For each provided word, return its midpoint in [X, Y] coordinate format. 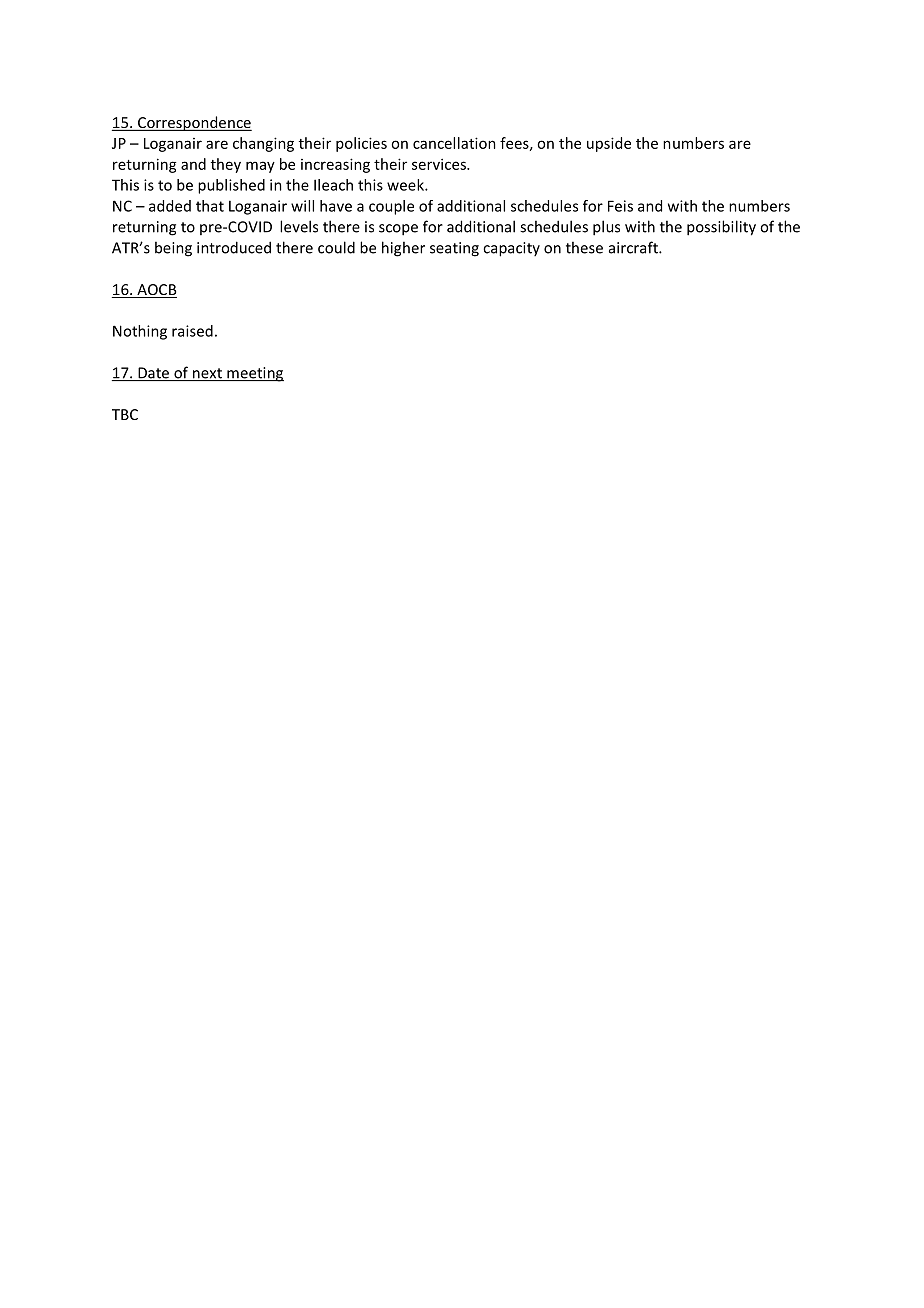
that [210, 206]
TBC [125, 414]
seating [454, 249]
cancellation [454, 143]
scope [398, 230]
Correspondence [193, 123]
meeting [254, 374]
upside [609, 144]
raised [192, 331]
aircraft [634, 247]
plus [606, 228]
